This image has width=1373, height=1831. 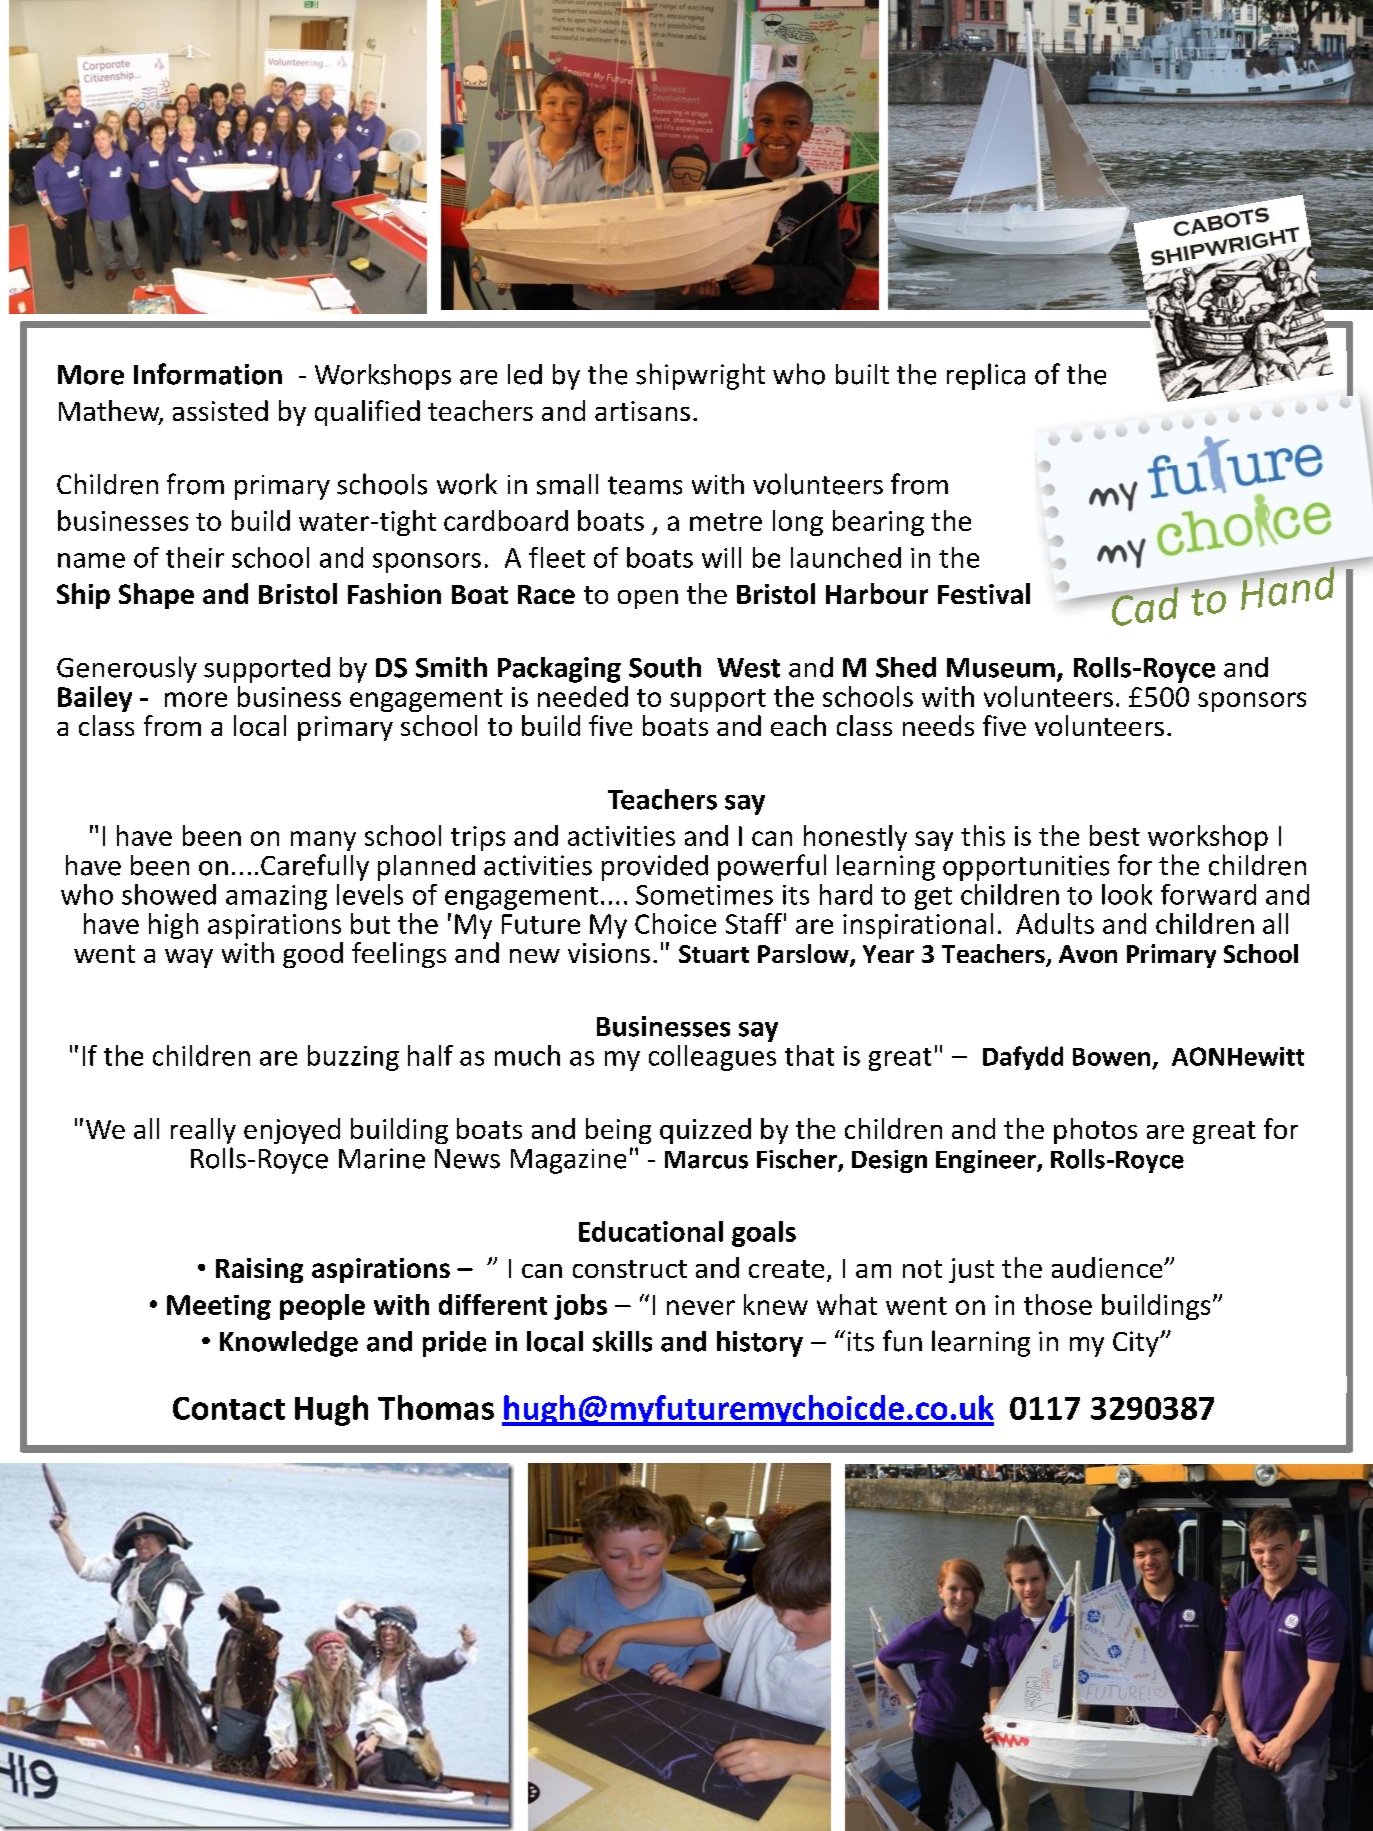 I want to click on replica, so click(x=986, y=376).
